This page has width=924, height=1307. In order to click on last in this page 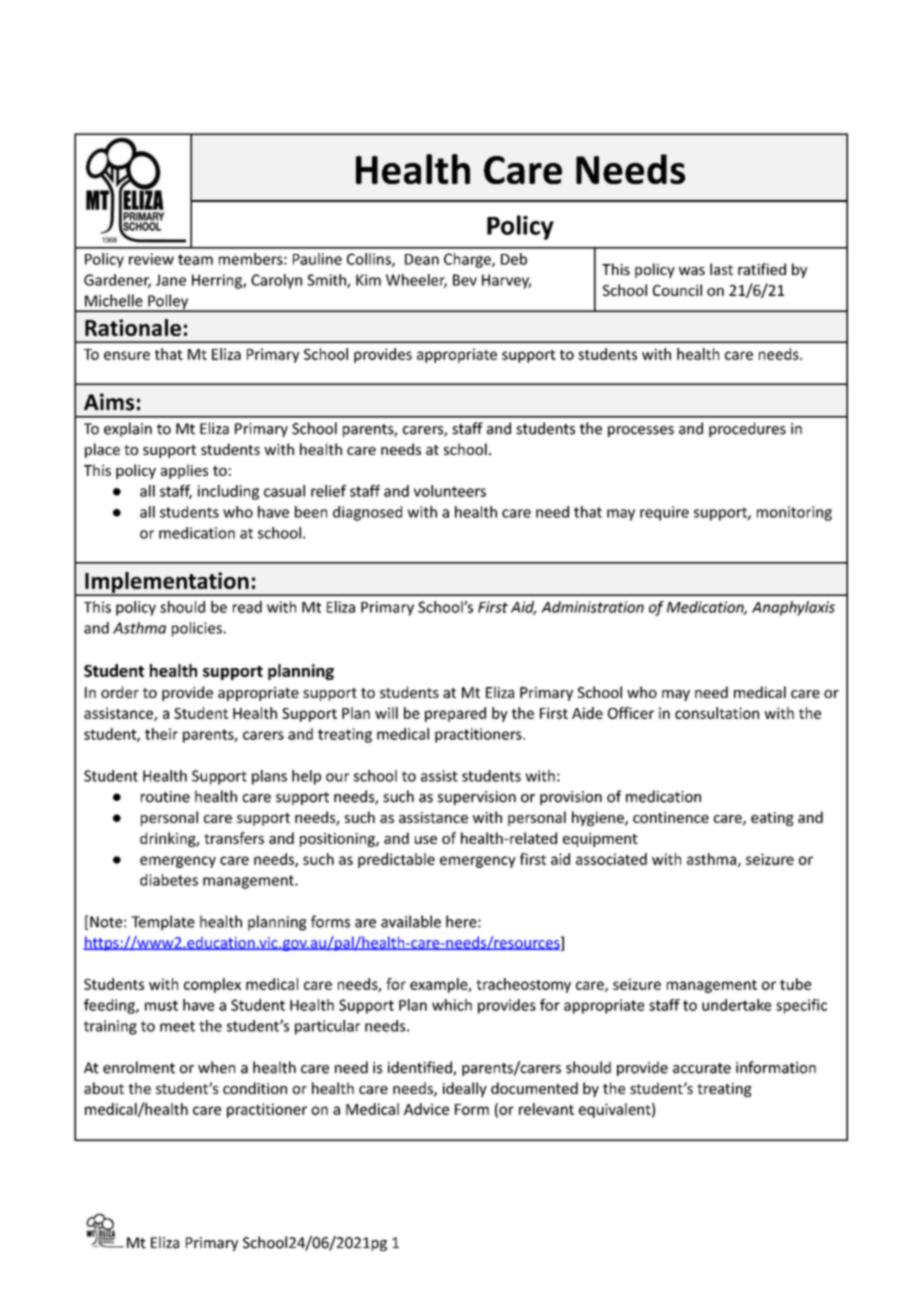, I will do `click(721, 269)`.
